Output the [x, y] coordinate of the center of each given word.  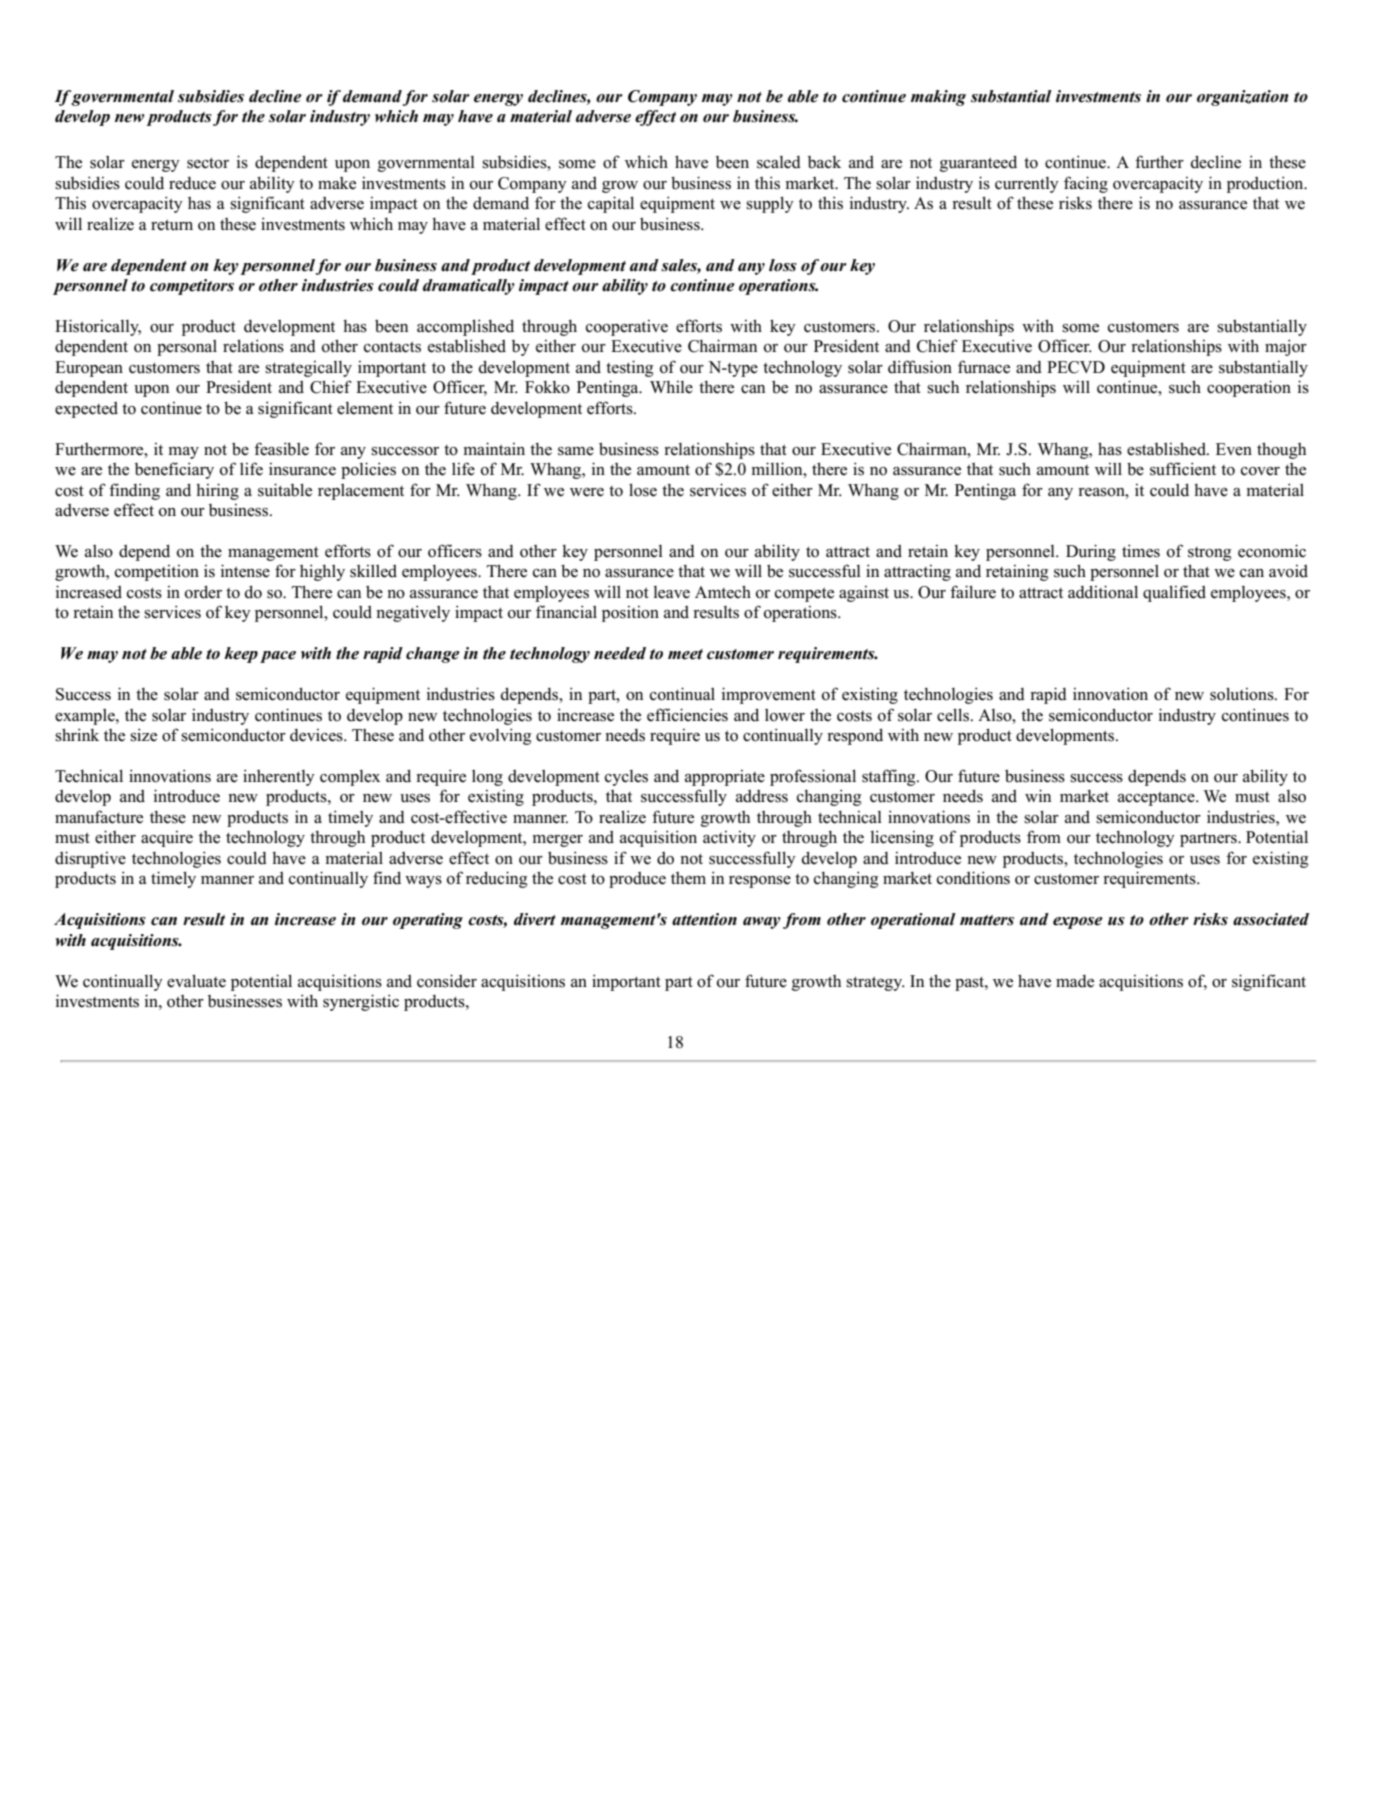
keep [241, 655]
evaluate [196, 981]
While [671, 387]
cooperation [1249, 388]
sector [208, 163]
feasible [281, 449]
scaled [779, 162]
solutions [1243, 694]
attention [704, 919]
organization [1243, 98]
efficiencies [687, 715]
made [1075, 981]
